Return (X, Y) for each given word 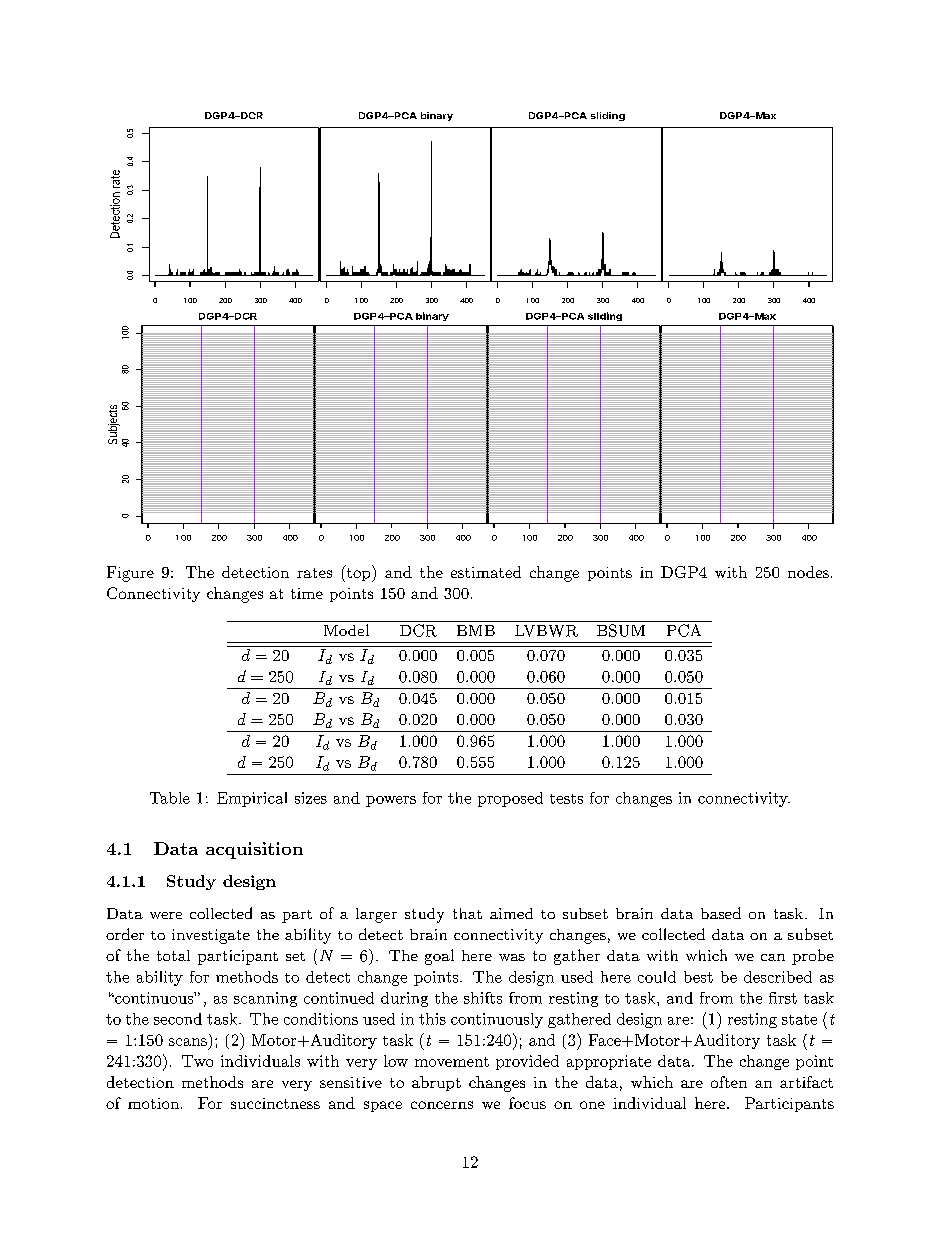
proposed (510, 799)
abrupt (436, 1083)
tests (566, 799)
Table (170, 798)
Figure (130, 574)
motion (153, 1103)
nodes (808, 572)
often (729, 1082)
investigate (211, 936)
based (721, 913)
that (467, 913)
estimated (486, 572)
